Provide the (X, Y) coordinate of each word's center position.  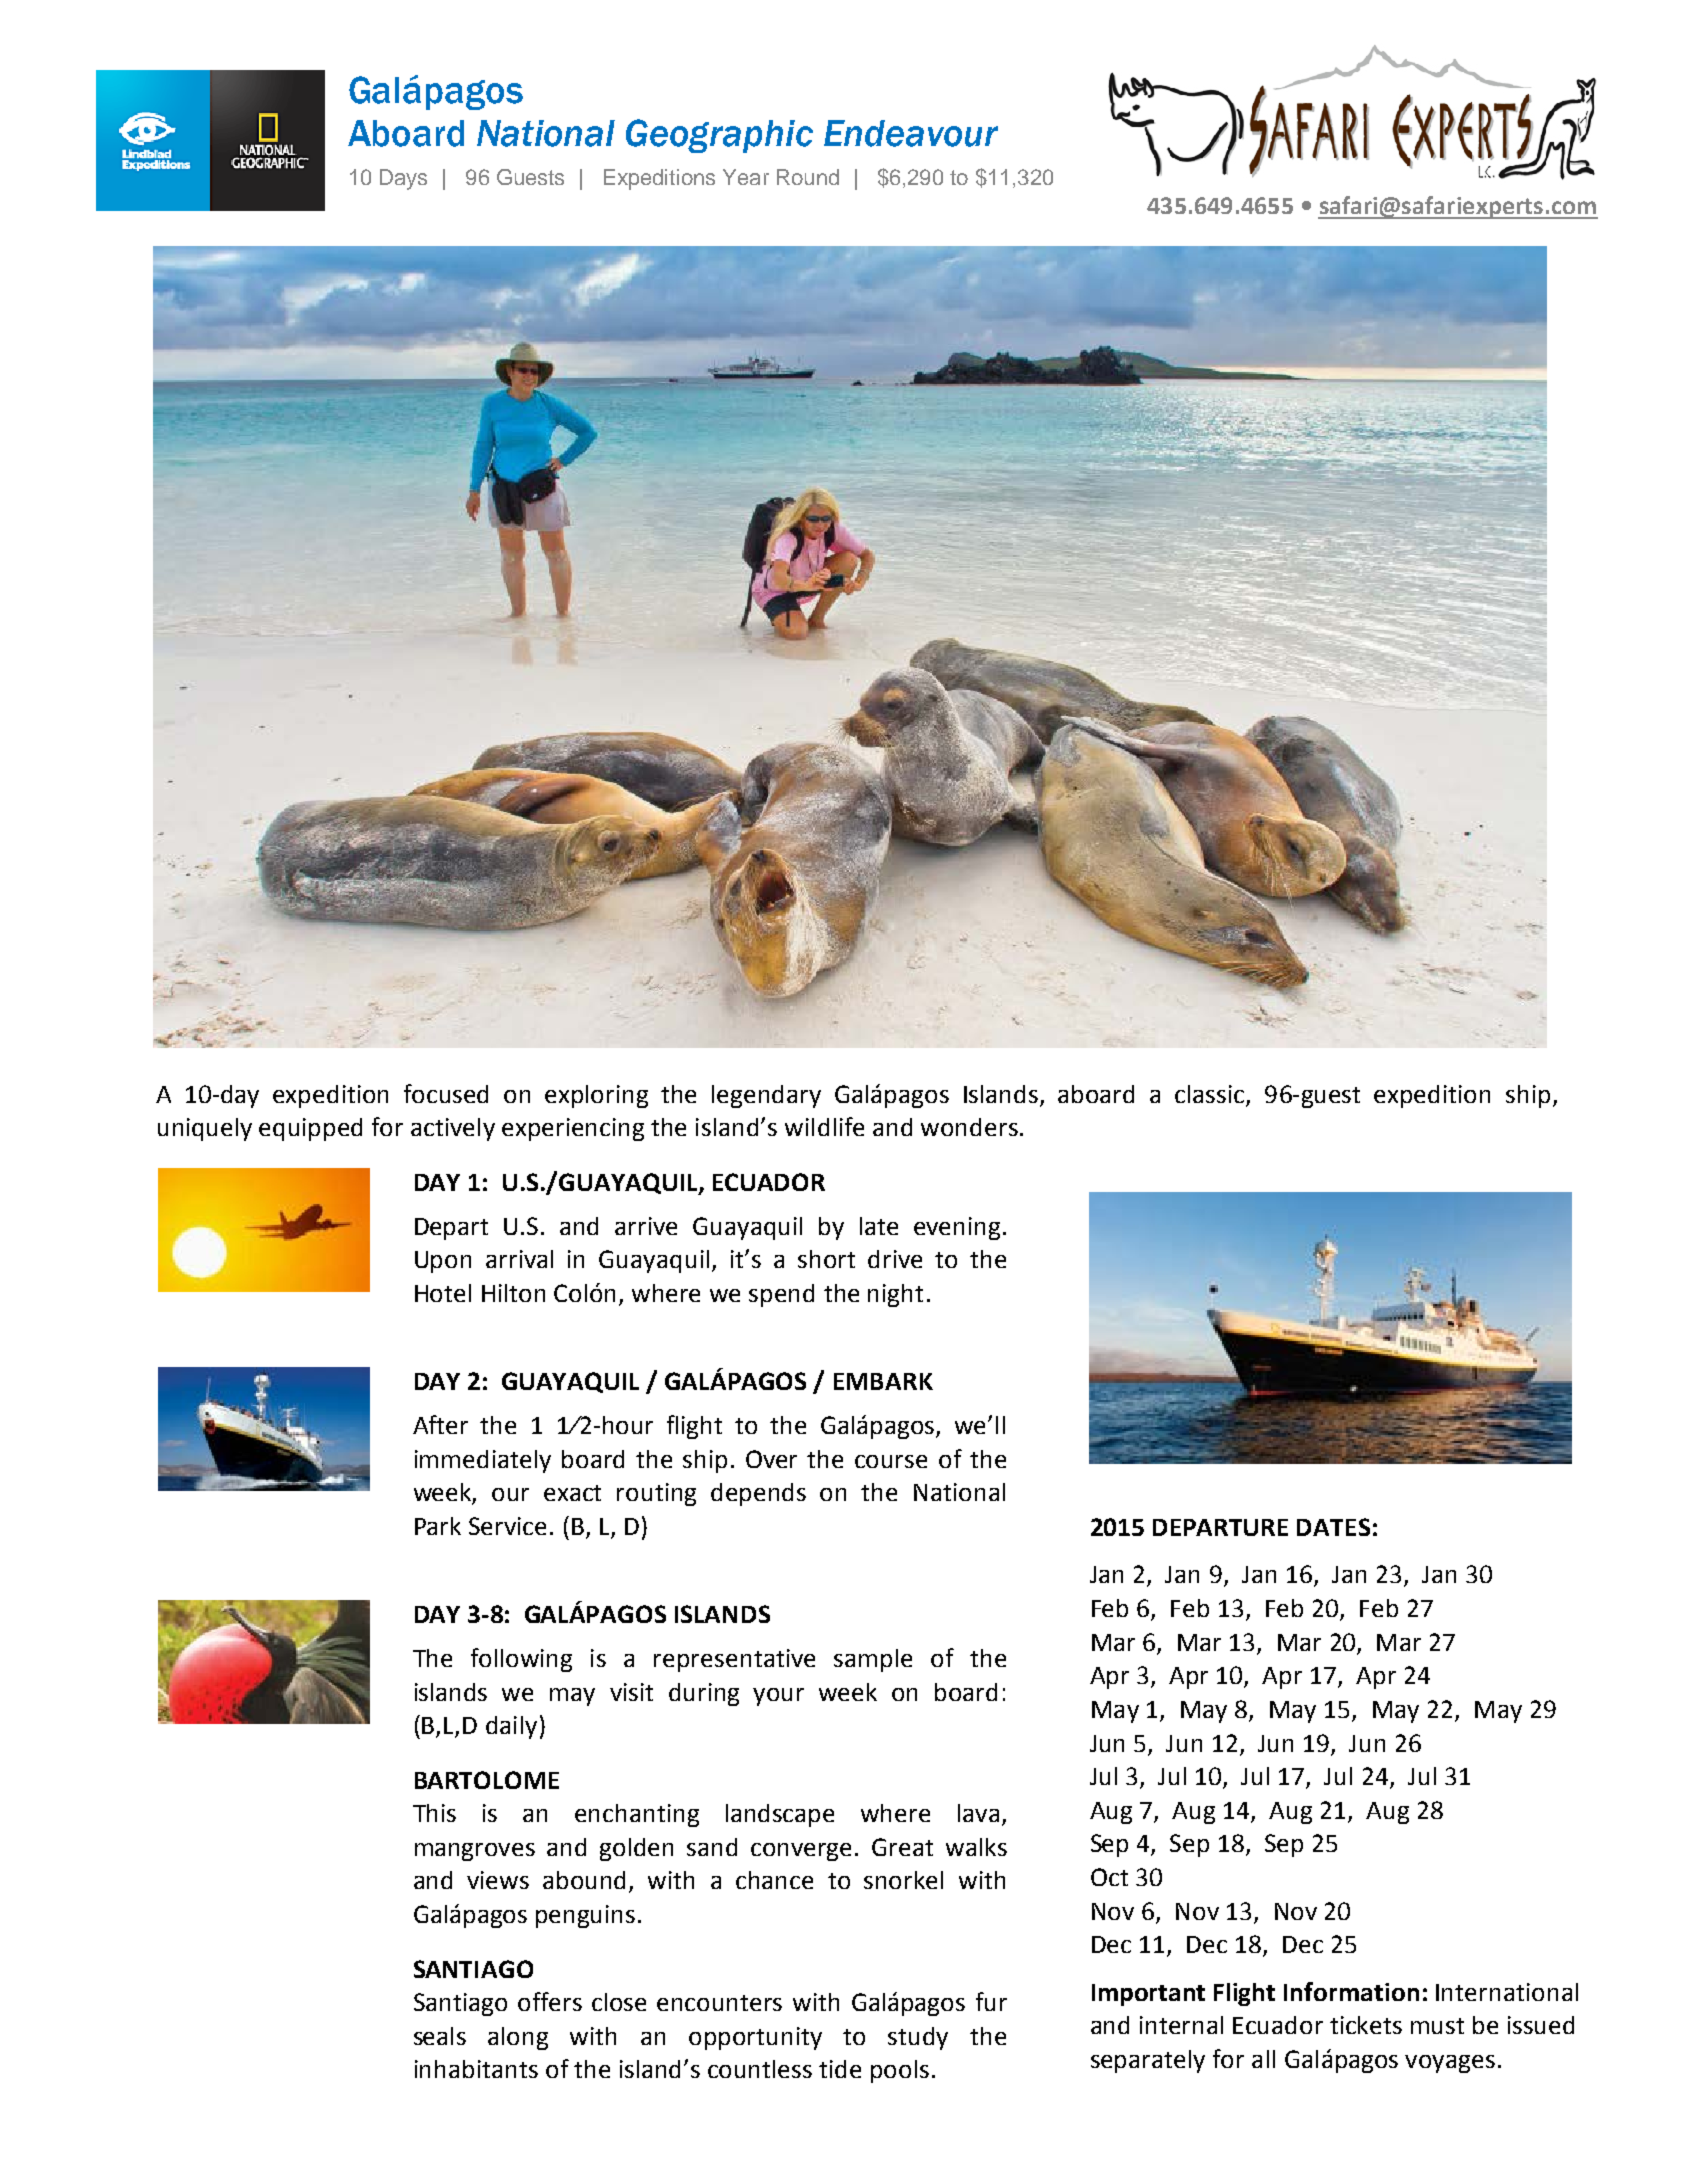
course (891, 1461)
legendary (766, 1096)
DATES (1333, 1527)
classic (1209, 1094)
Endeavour (911, 133)
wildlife (824, 1126)
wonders (969, 1127)
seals (440, 2036)
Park (438, 1526)
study (918, 2038)
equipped (310, 1129)
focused (446, 1093)
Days (403, 179)
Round (808, 177)
